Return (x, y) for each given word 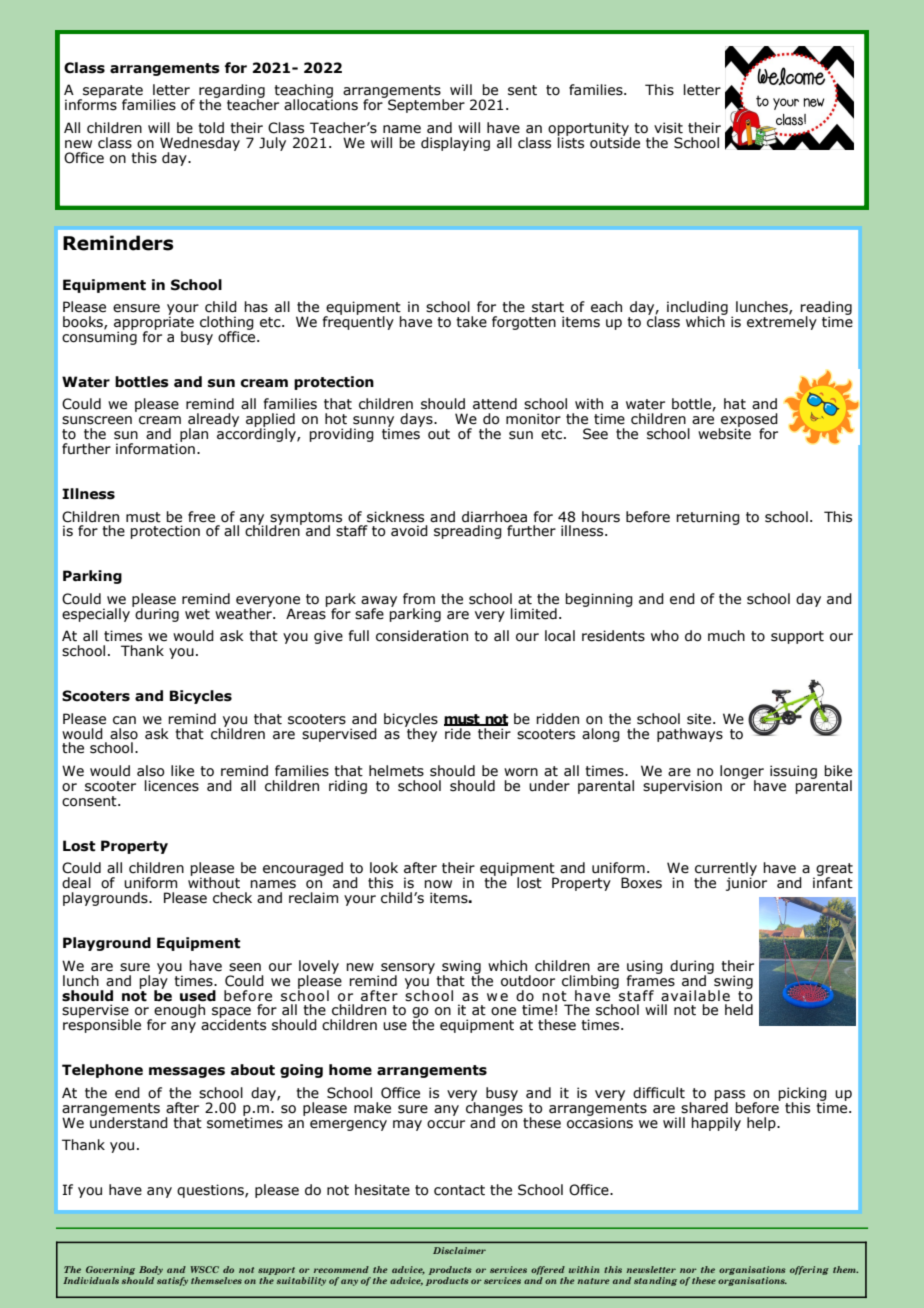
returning (708, 518)
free (201, 517)
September (425, 105)
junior (746, 883)
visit (668, 128)
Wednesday (200, 145)
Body (151, 1270)
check (232, 898)
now (438, 884)
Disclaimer (459, 1250)
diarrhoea (494, 517)
